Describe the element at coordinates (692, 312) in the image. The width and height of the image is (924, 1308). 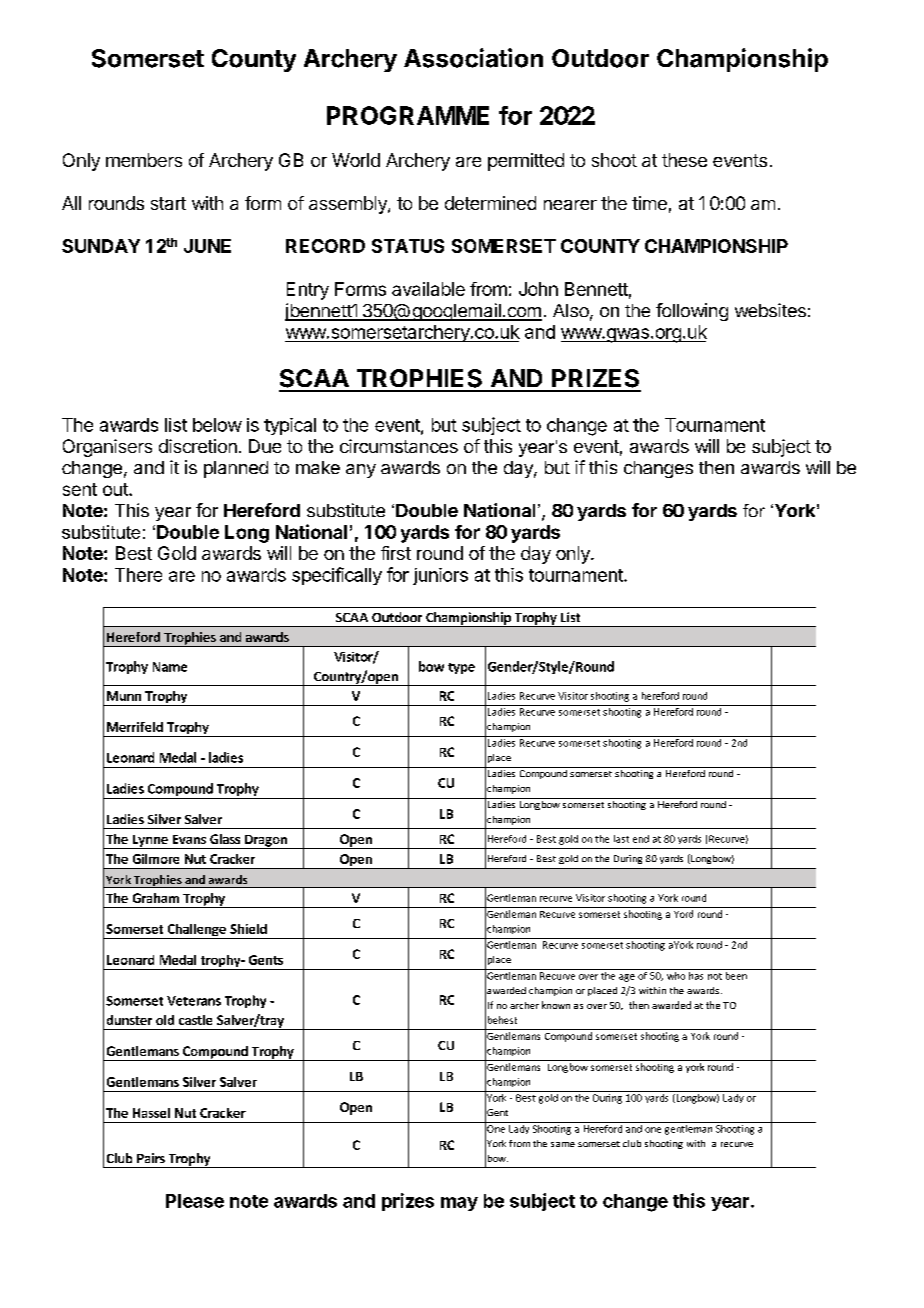
I see `following` at that location.
